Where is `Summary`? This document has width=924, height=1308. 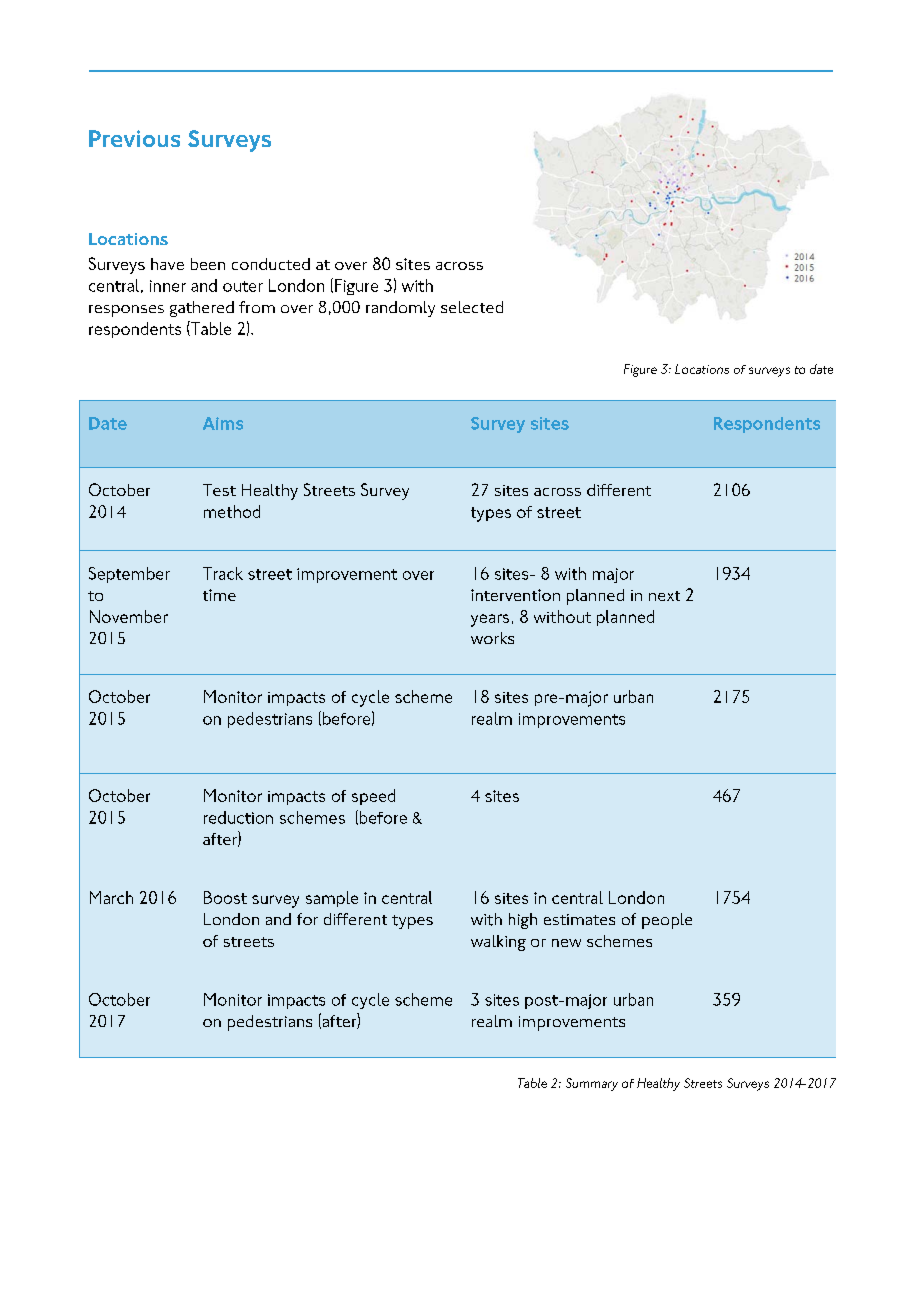
Summary is located at coordinates (592, 1084).
